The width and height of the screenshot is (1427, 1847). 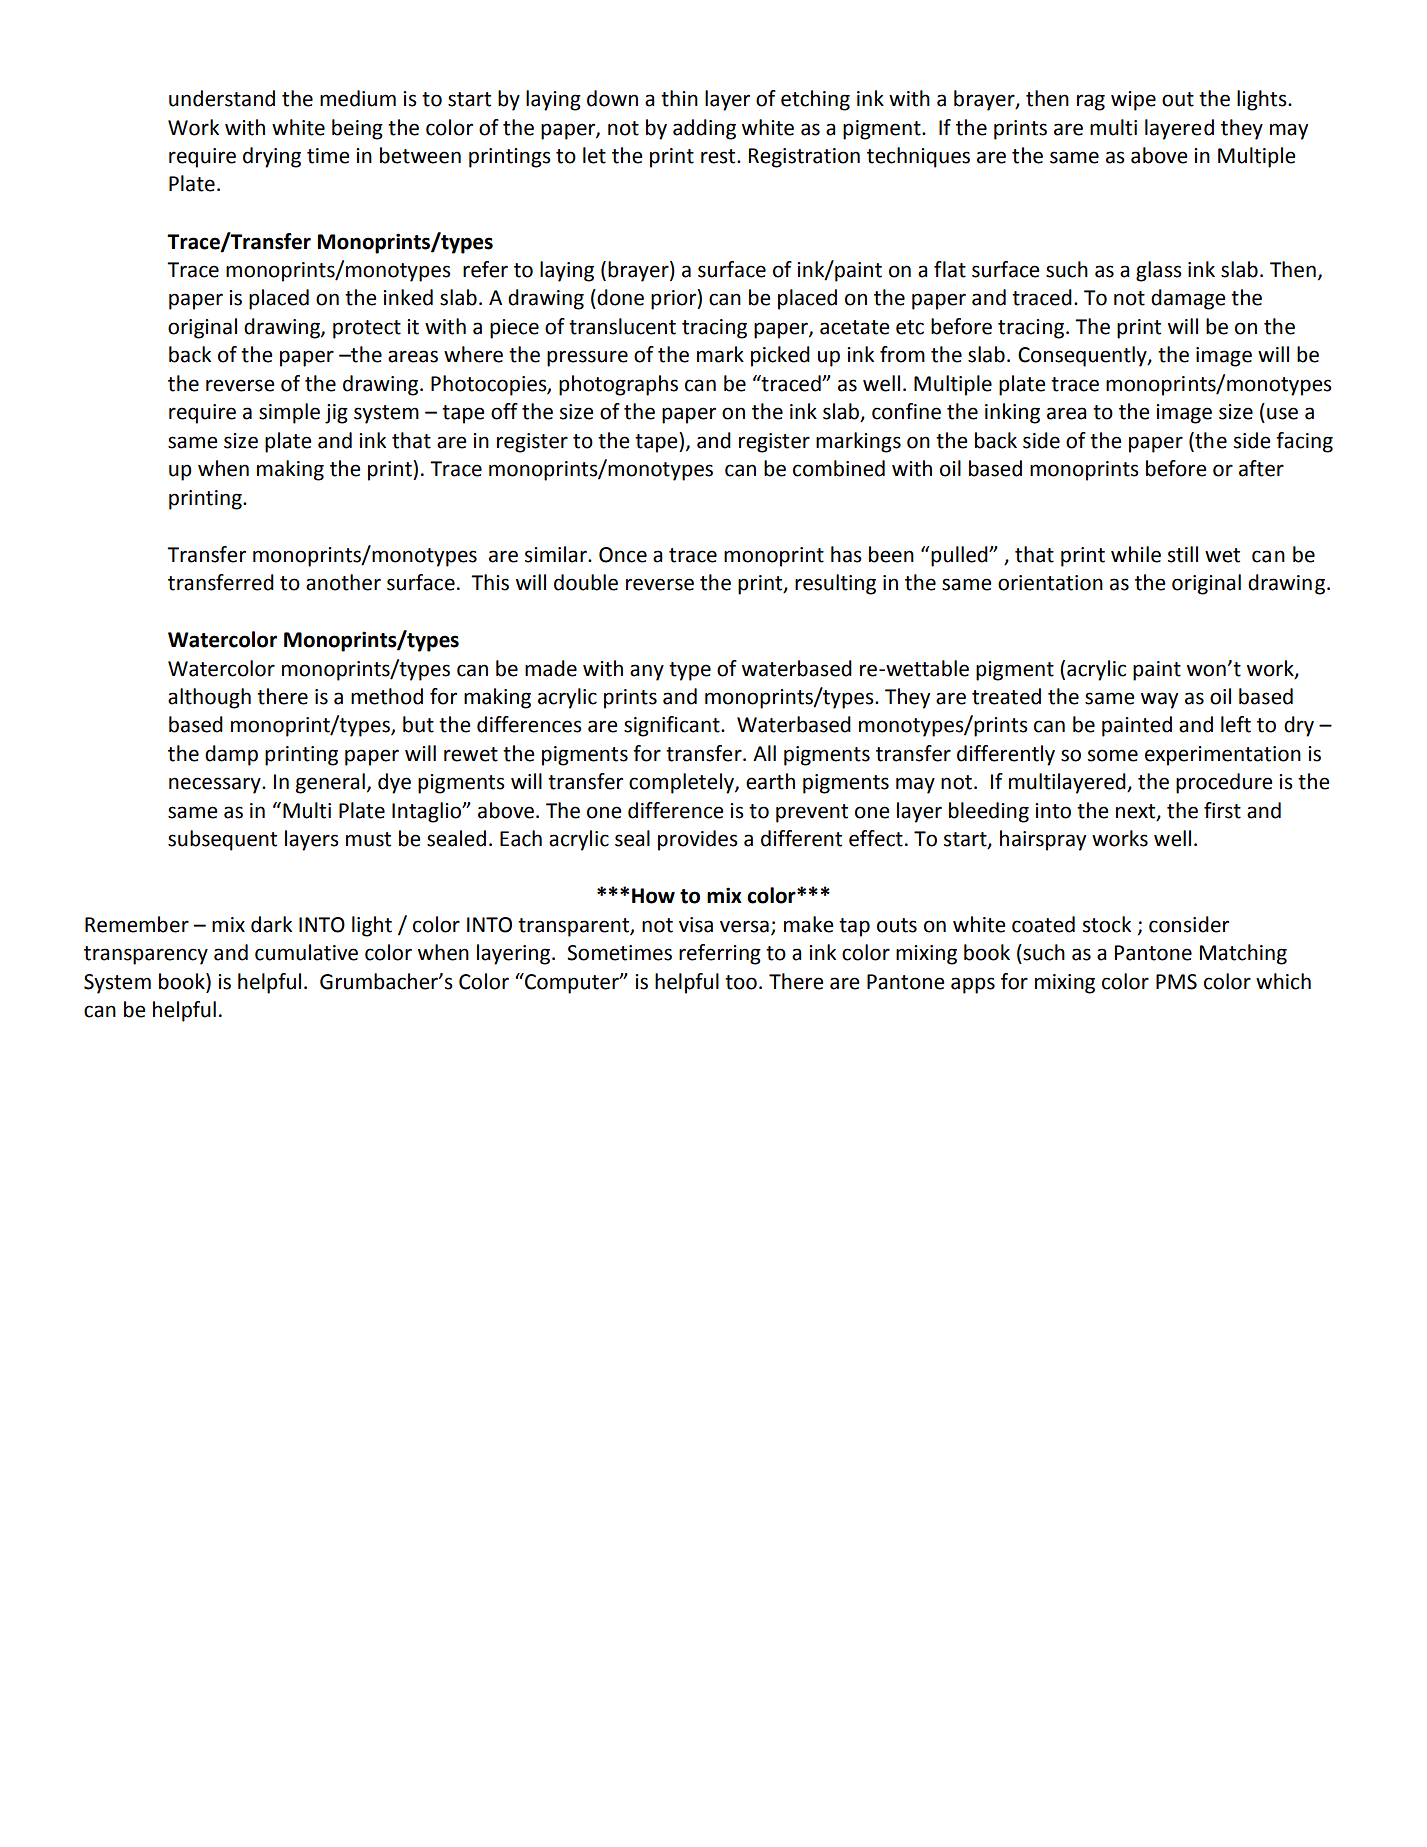 I want to click on cumulative, so click(x=306, y=952).
